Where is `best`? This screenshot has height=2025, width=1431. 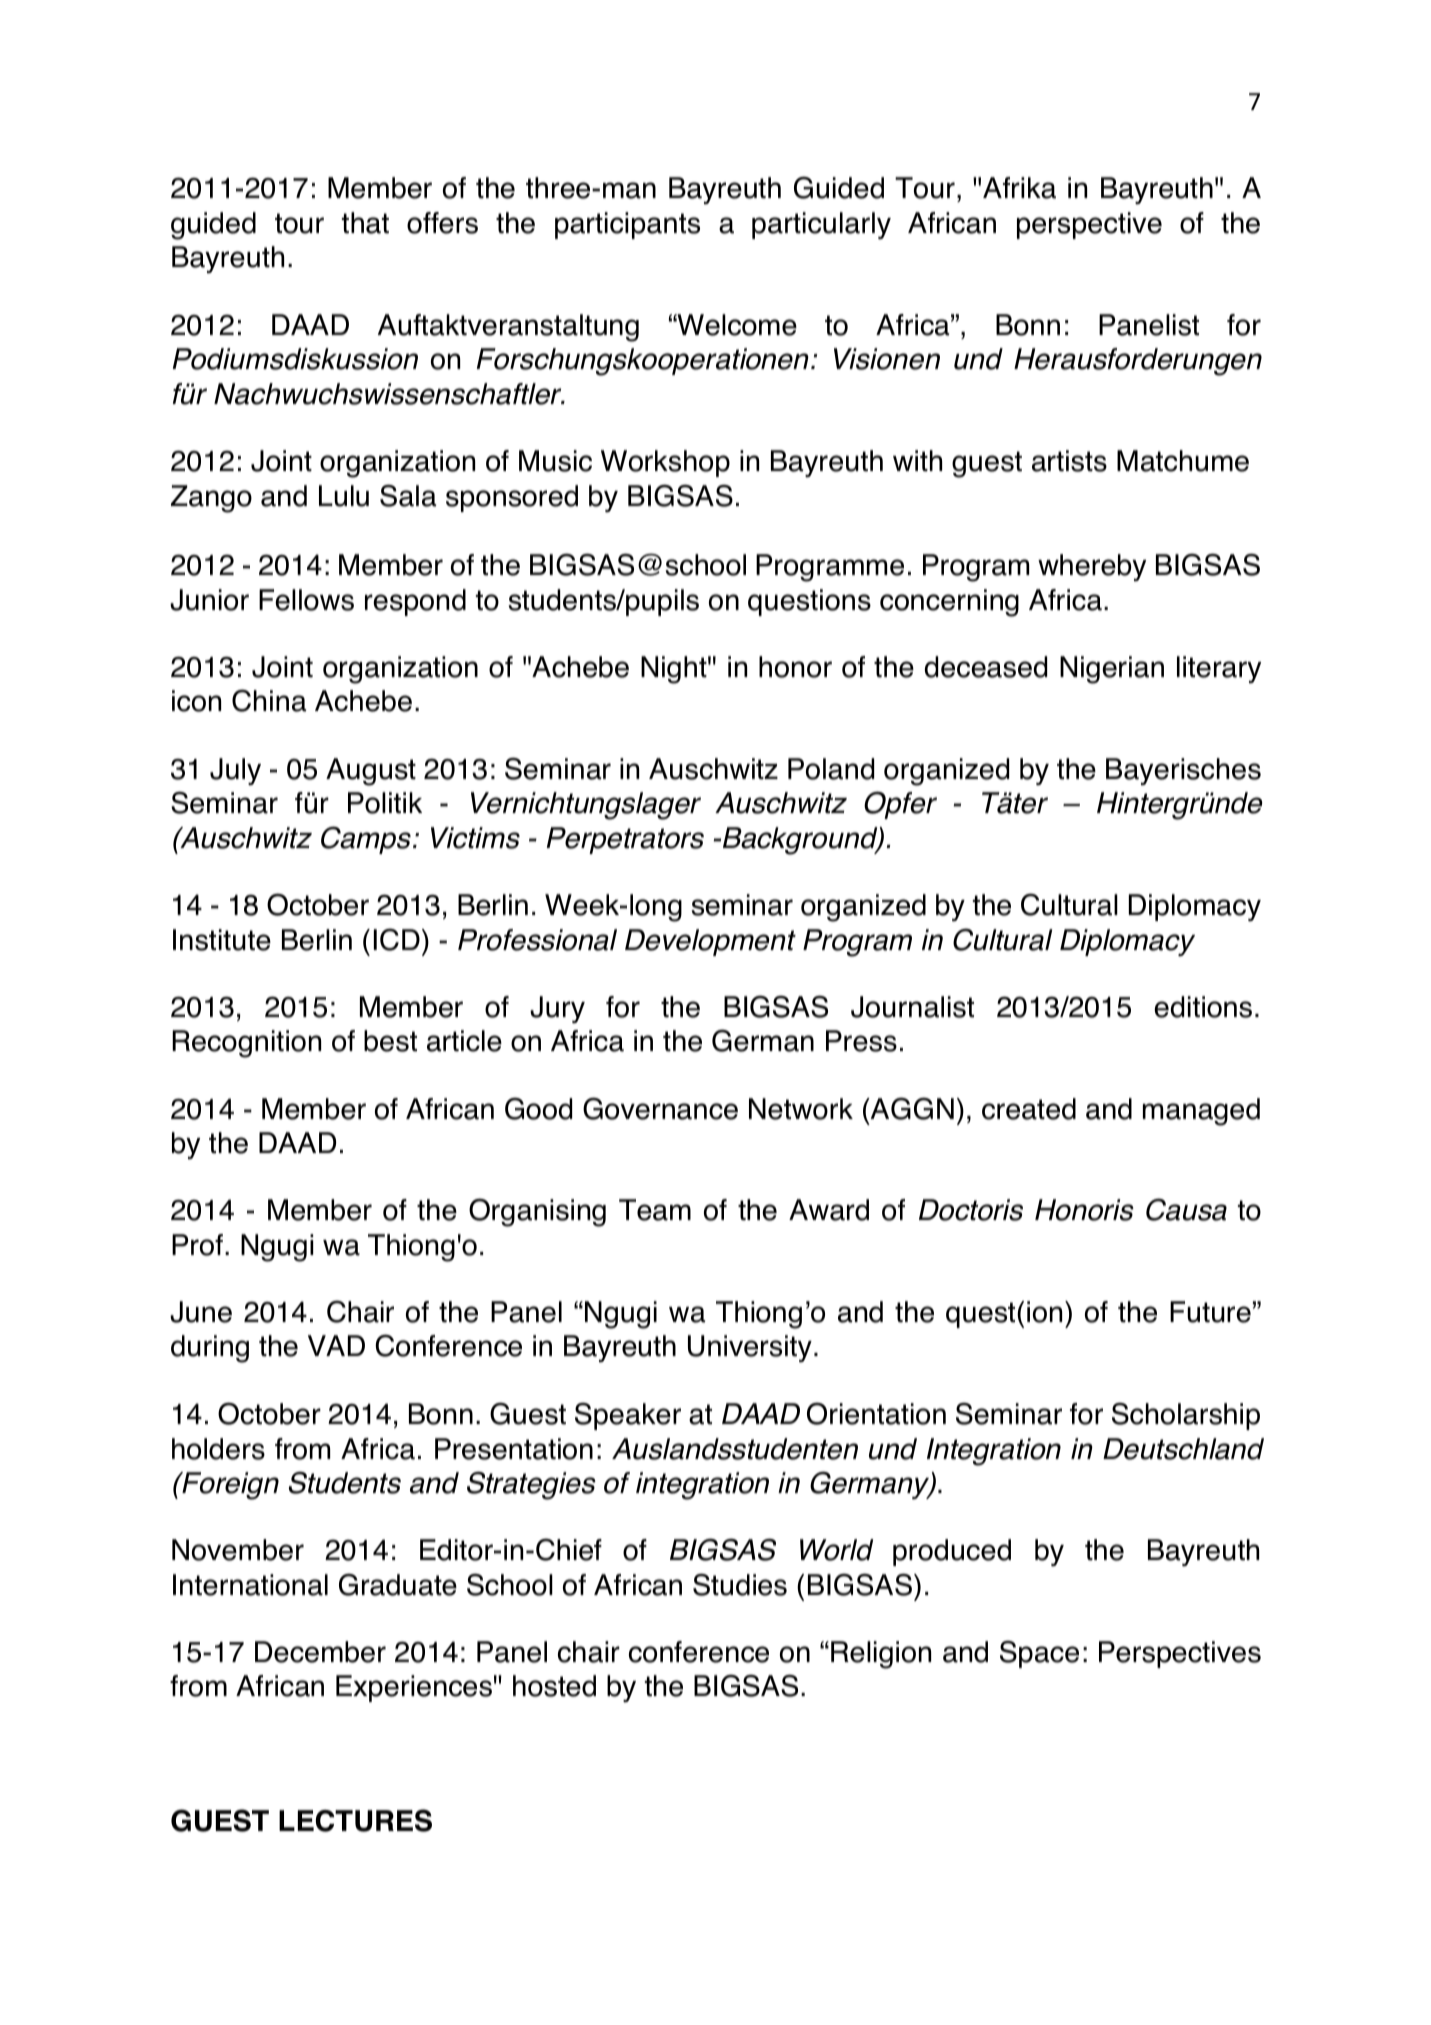
best is located at coordinates (390, 1041).
